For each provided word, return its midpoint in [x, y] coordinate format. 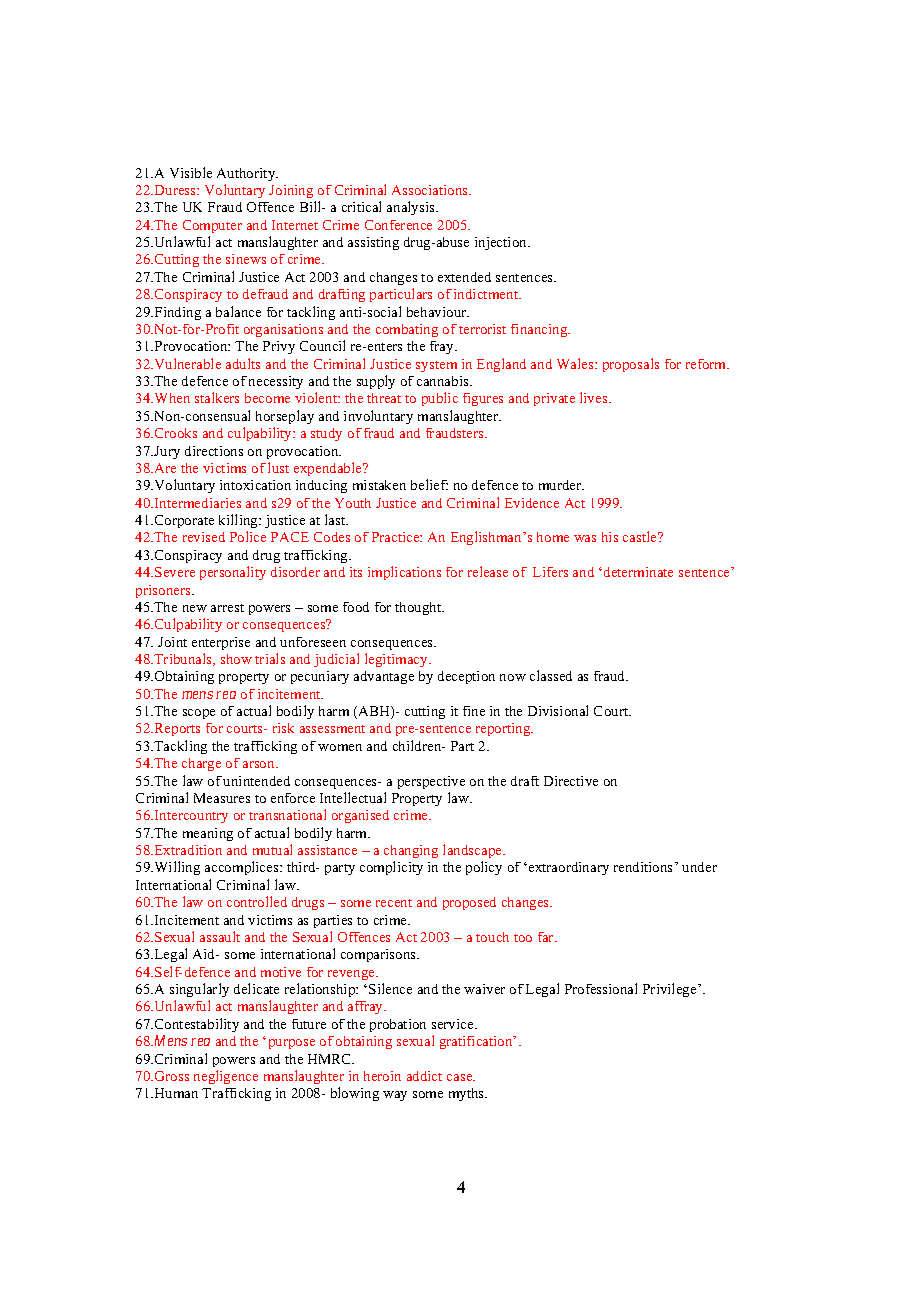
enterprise [221, 643]
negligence [226, 1077]
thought [419, 608]
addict [424, 1076]
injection [502, 243]
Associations [431, 190]
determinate [638, 572]
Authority [247, 174]
